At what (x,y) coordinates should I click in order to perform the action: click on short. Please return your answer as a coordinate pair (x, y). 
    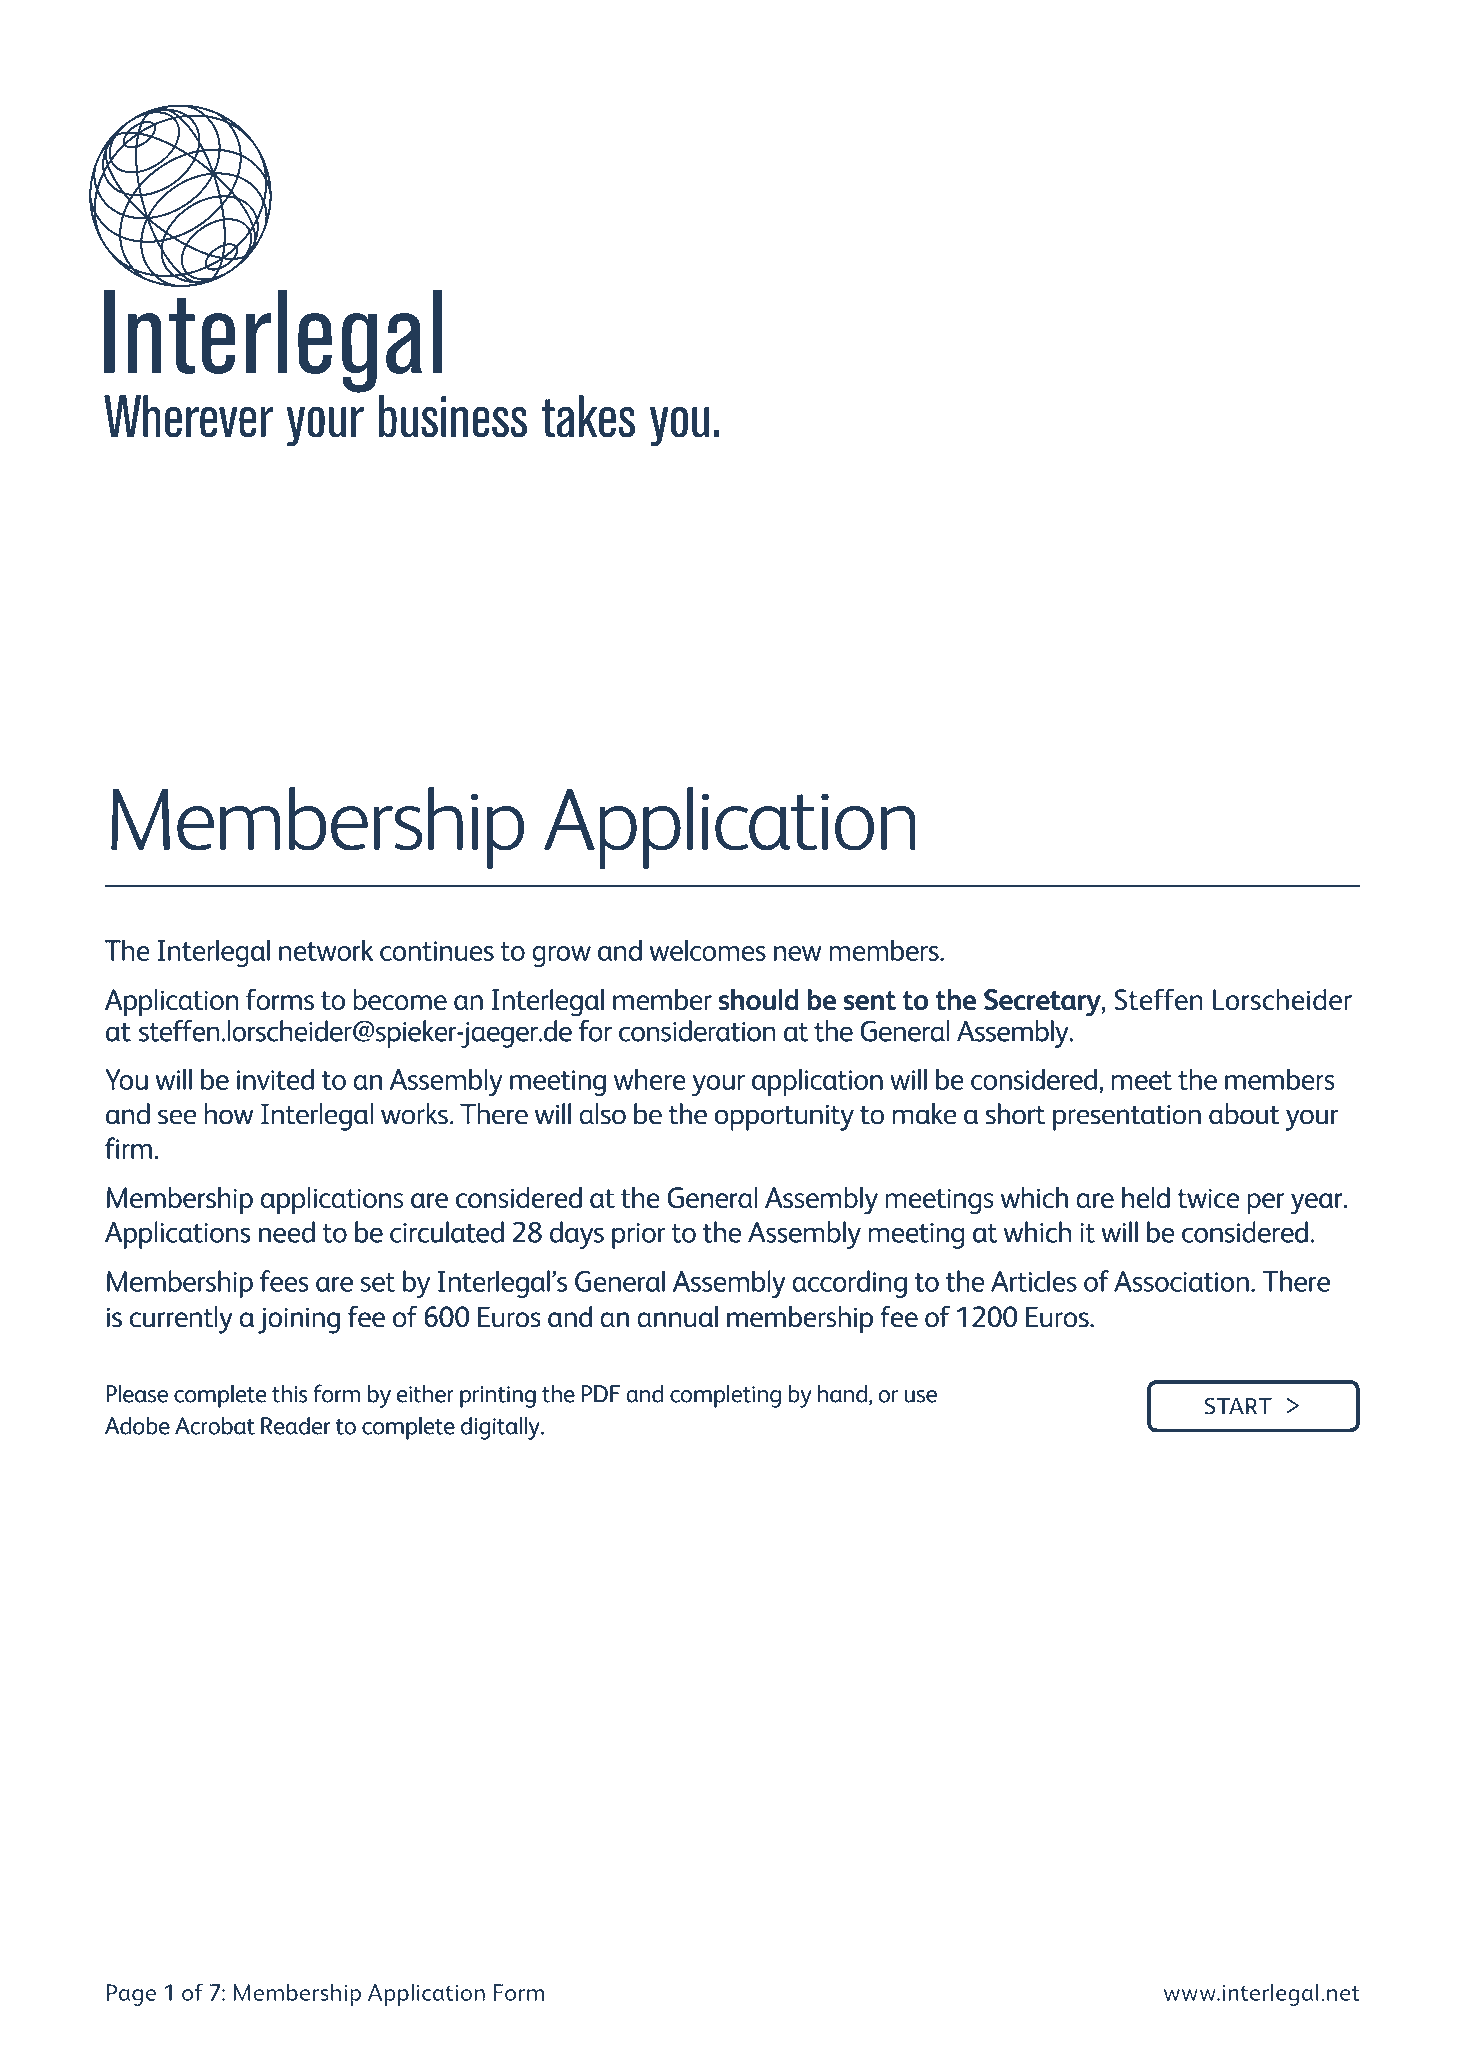
    Looking at the image, I should click on (1015, 1114).
